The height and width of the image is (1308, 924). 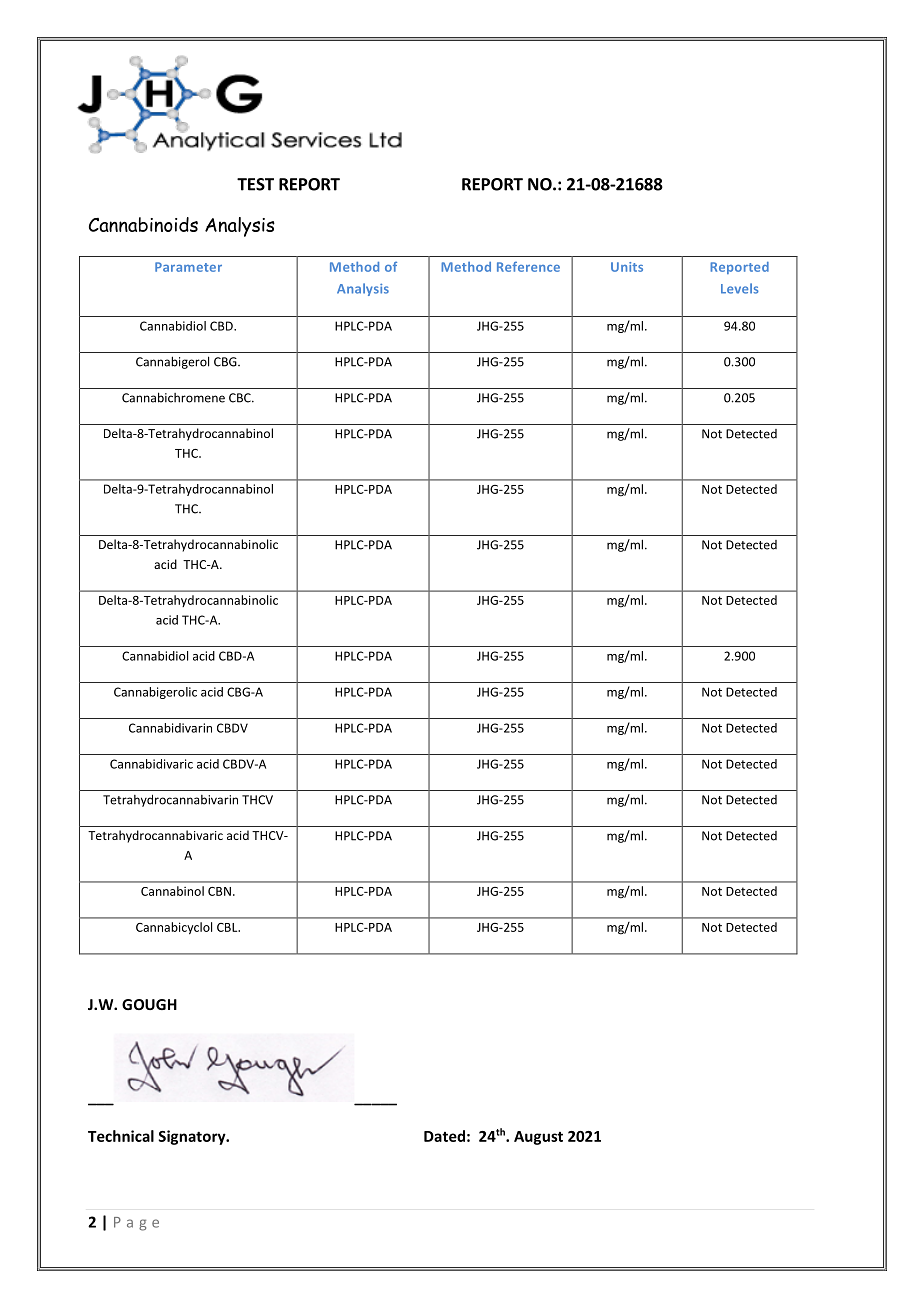 I want to click on Levels, so click(x=740, y=288).
